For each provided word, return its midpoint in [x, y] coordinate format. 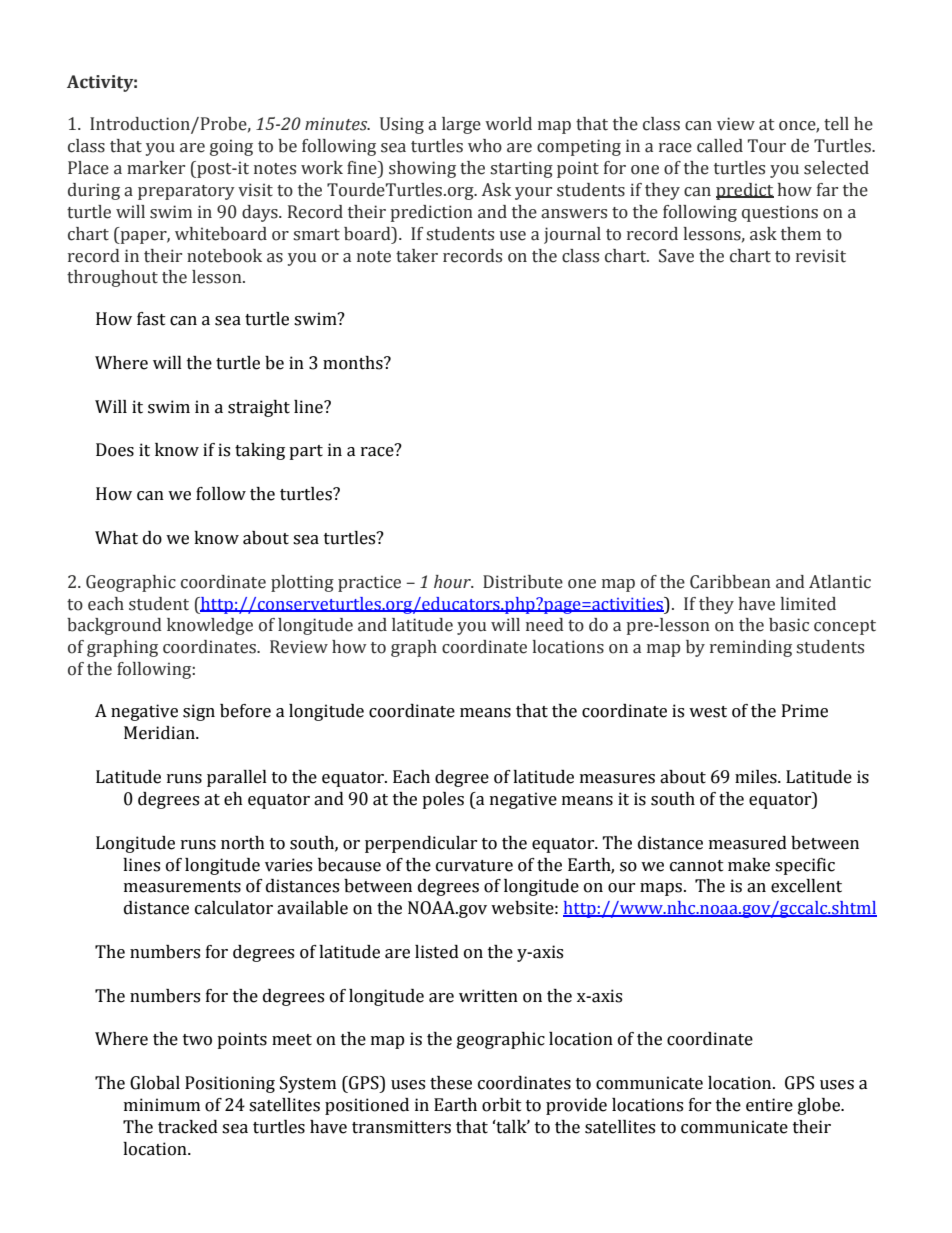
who [485, 146]
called [720, 146]
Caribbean [730, 582]
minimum [162, 1105]
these [451, 1083]
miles [757, 777]
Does [115, 450]
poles [443, 800]
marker [156, 168]
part [306, 452]
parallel [237, 778]
